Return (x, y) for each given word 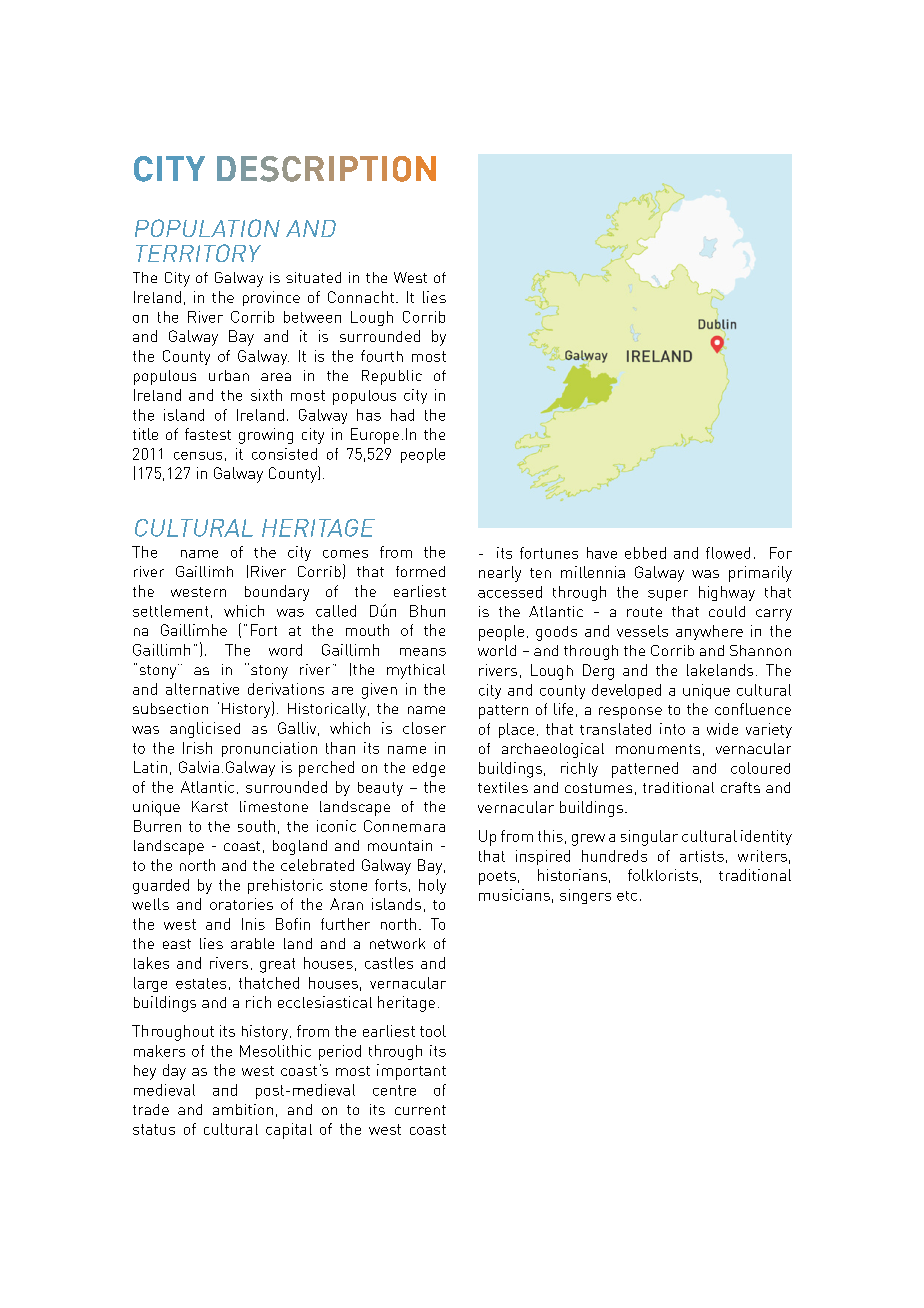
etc (627, 896)
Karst (210, 806)
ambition (243, 1109)
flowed (728, 553)
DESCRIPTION (326, 169)
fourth (382, 356)
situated (313, 277)
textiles (503, 787)
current (420, 1110)
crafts (740, 787)
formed (420, 571)
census (198, 456)
